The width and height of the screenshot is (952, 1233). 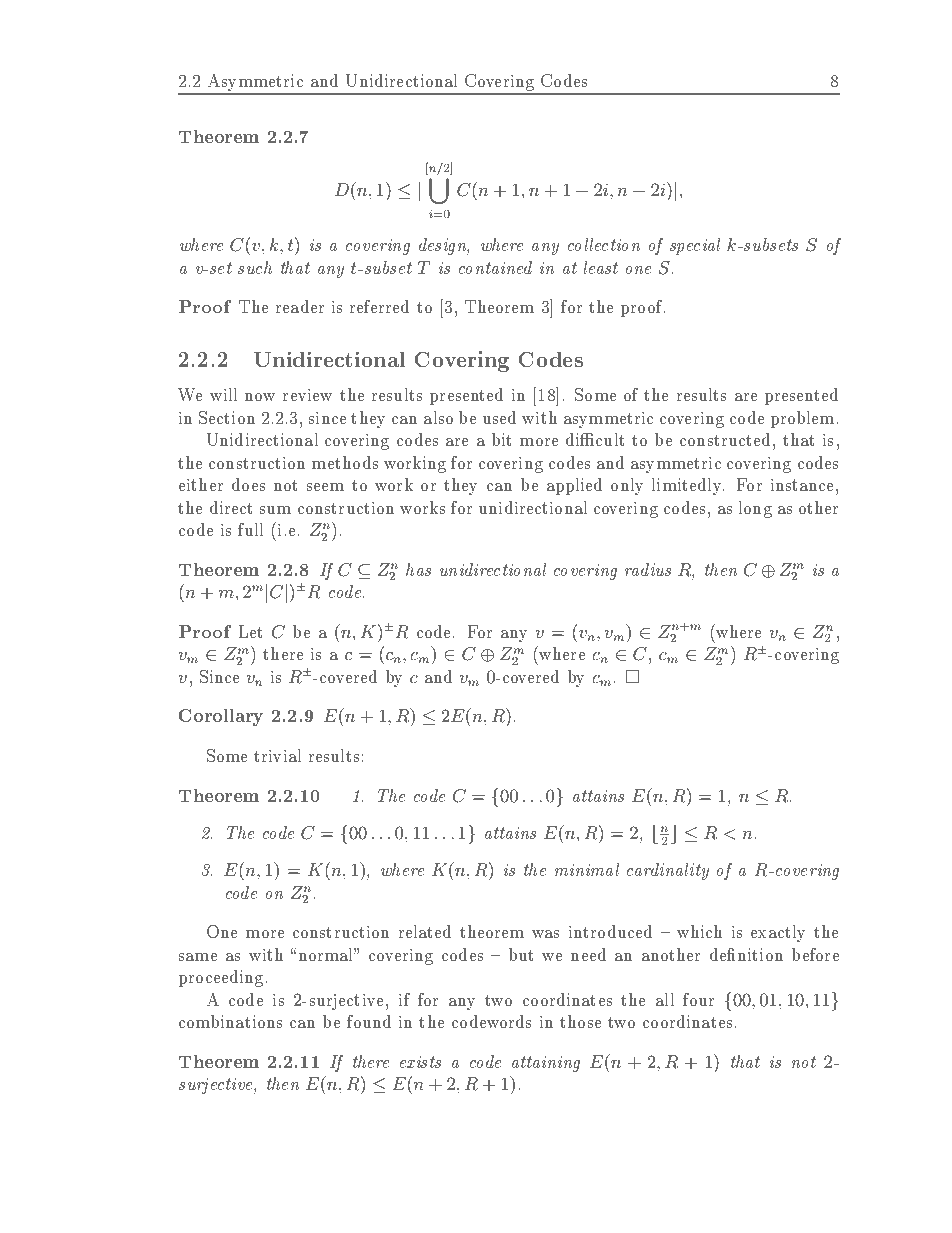 What do you see at coordinates (250, 631) in the screenshot?
I see `Let` at bounding box center [250, 631].
